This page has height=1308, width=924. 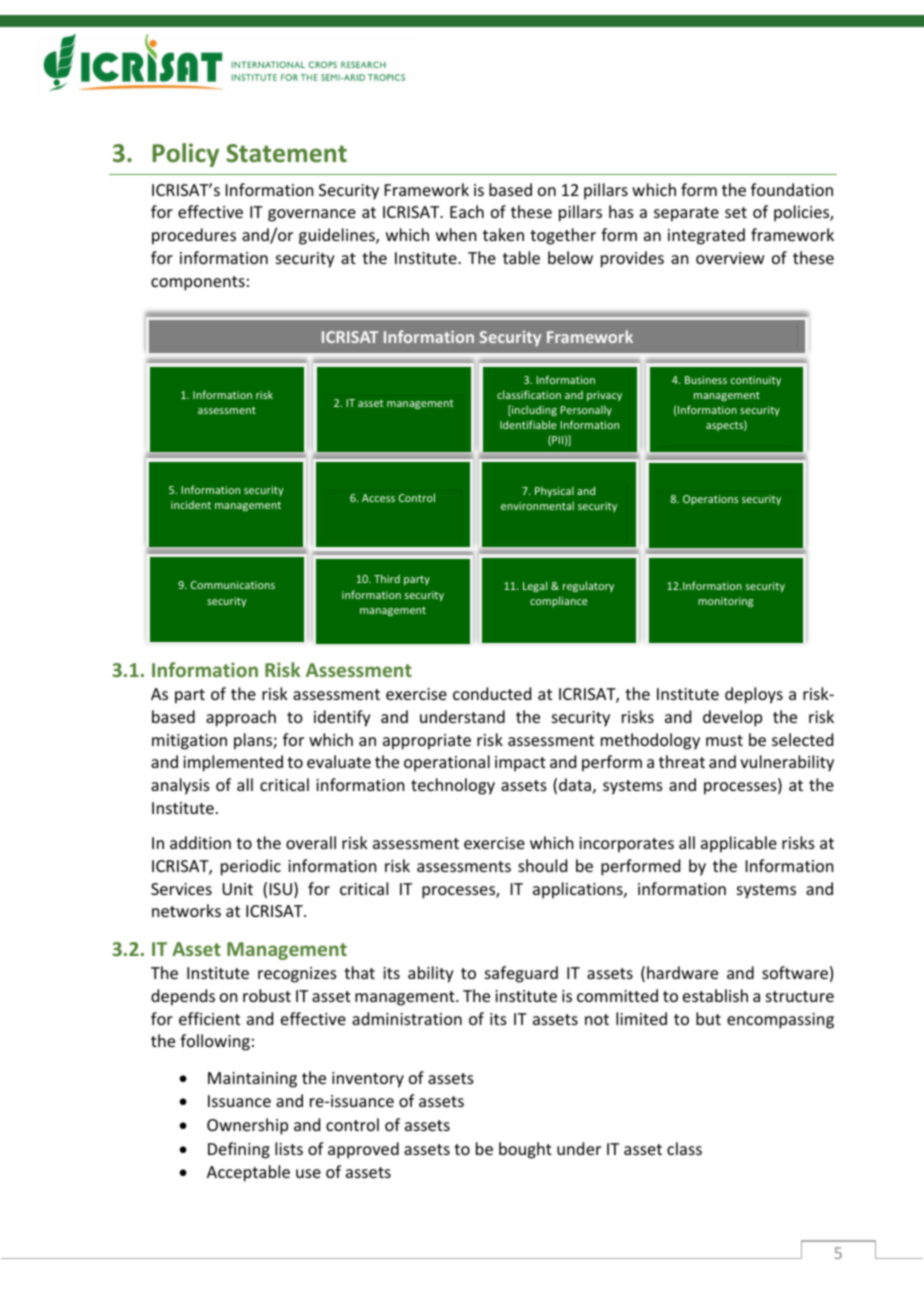 I want to click on incident, so click(x=191, y=505).
